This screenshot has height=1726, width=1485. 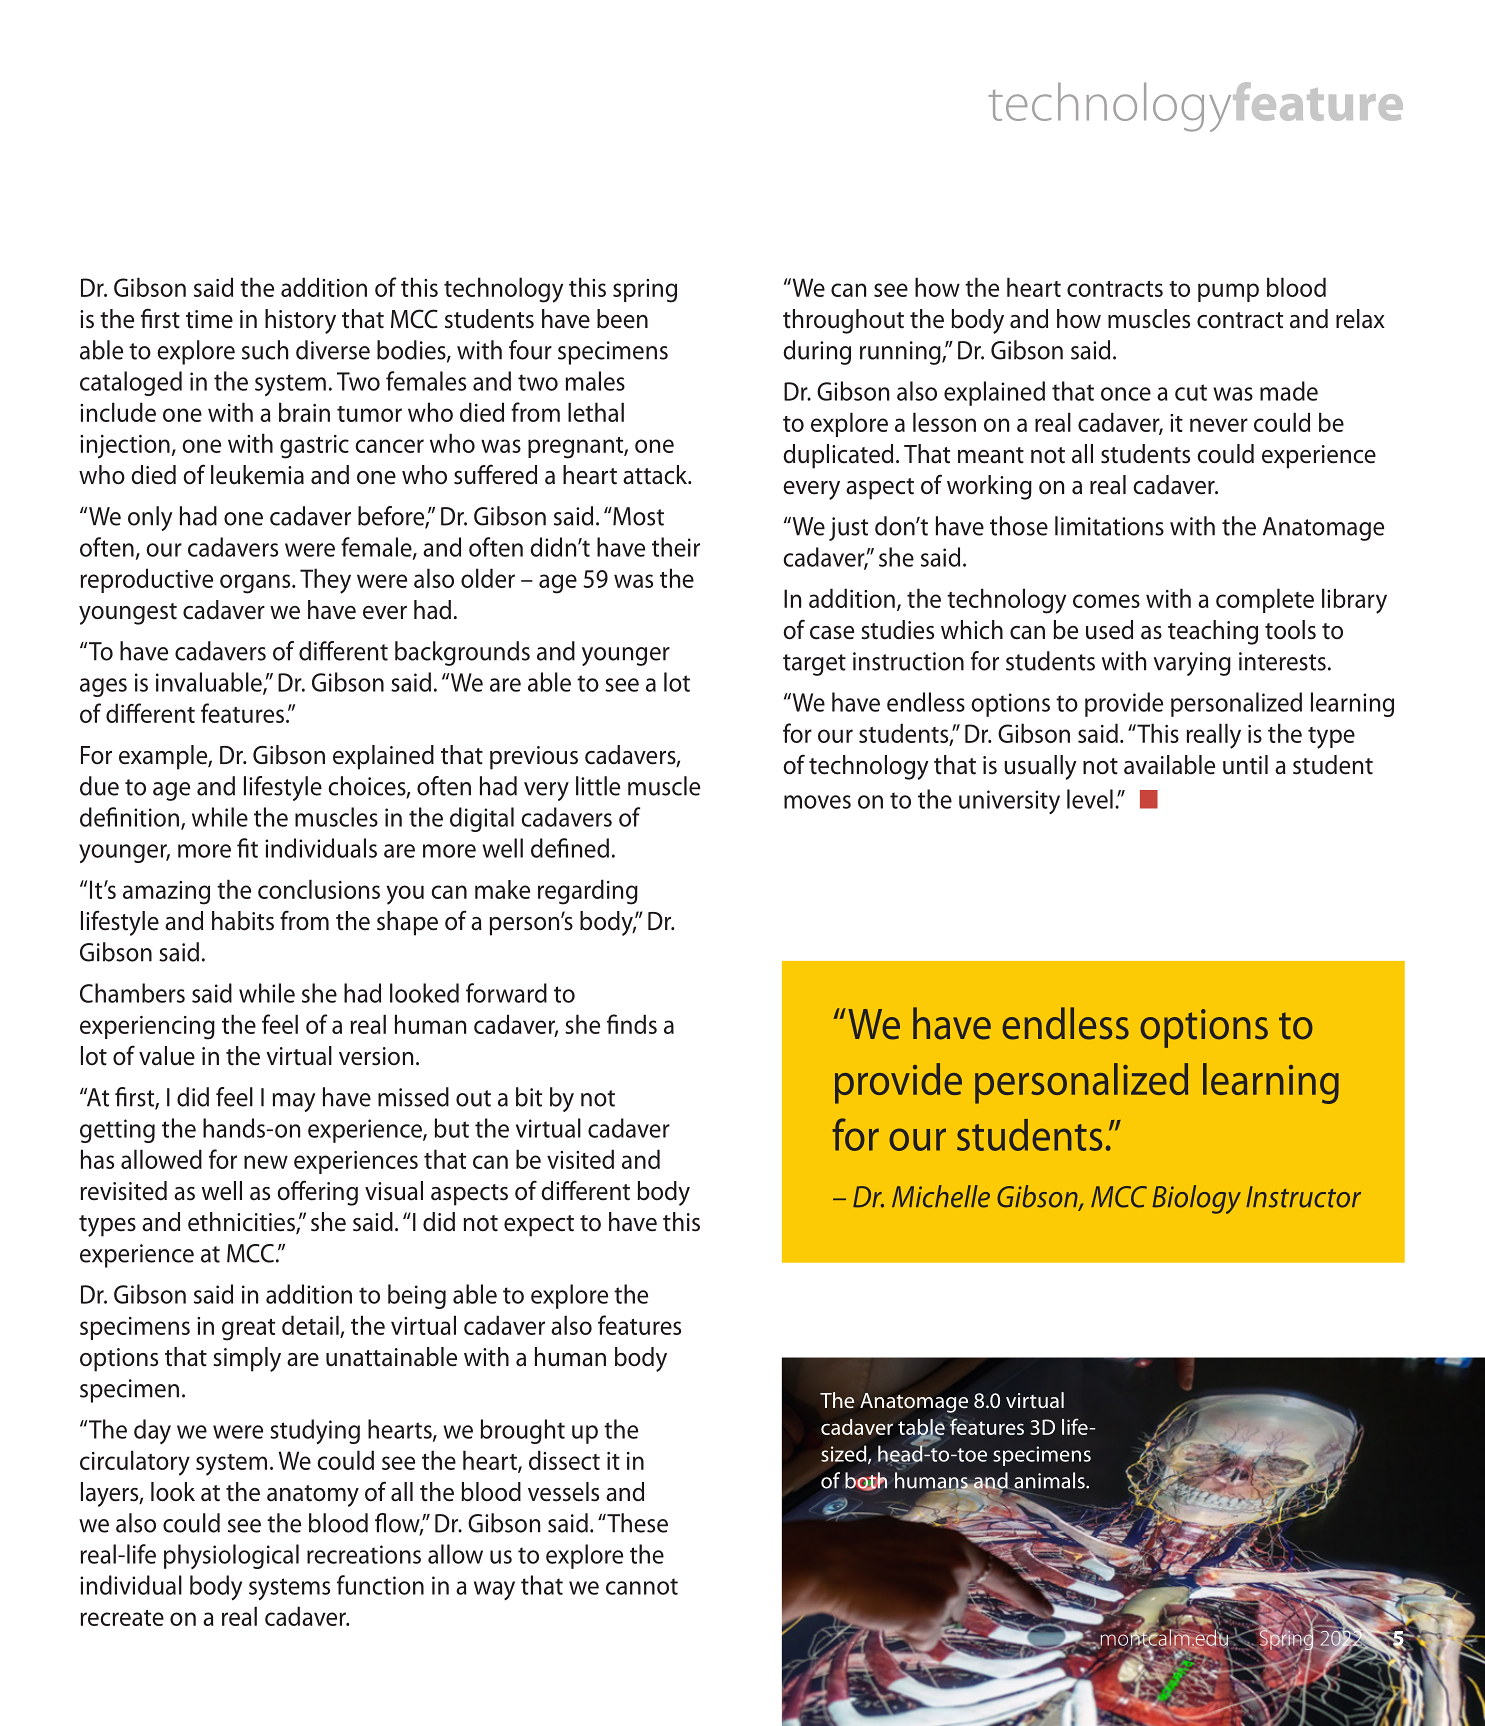 What do you see at coordinates (1196, 1199) in the screenshot?
I see `Biology` at bounding box center [1196, 1199].
